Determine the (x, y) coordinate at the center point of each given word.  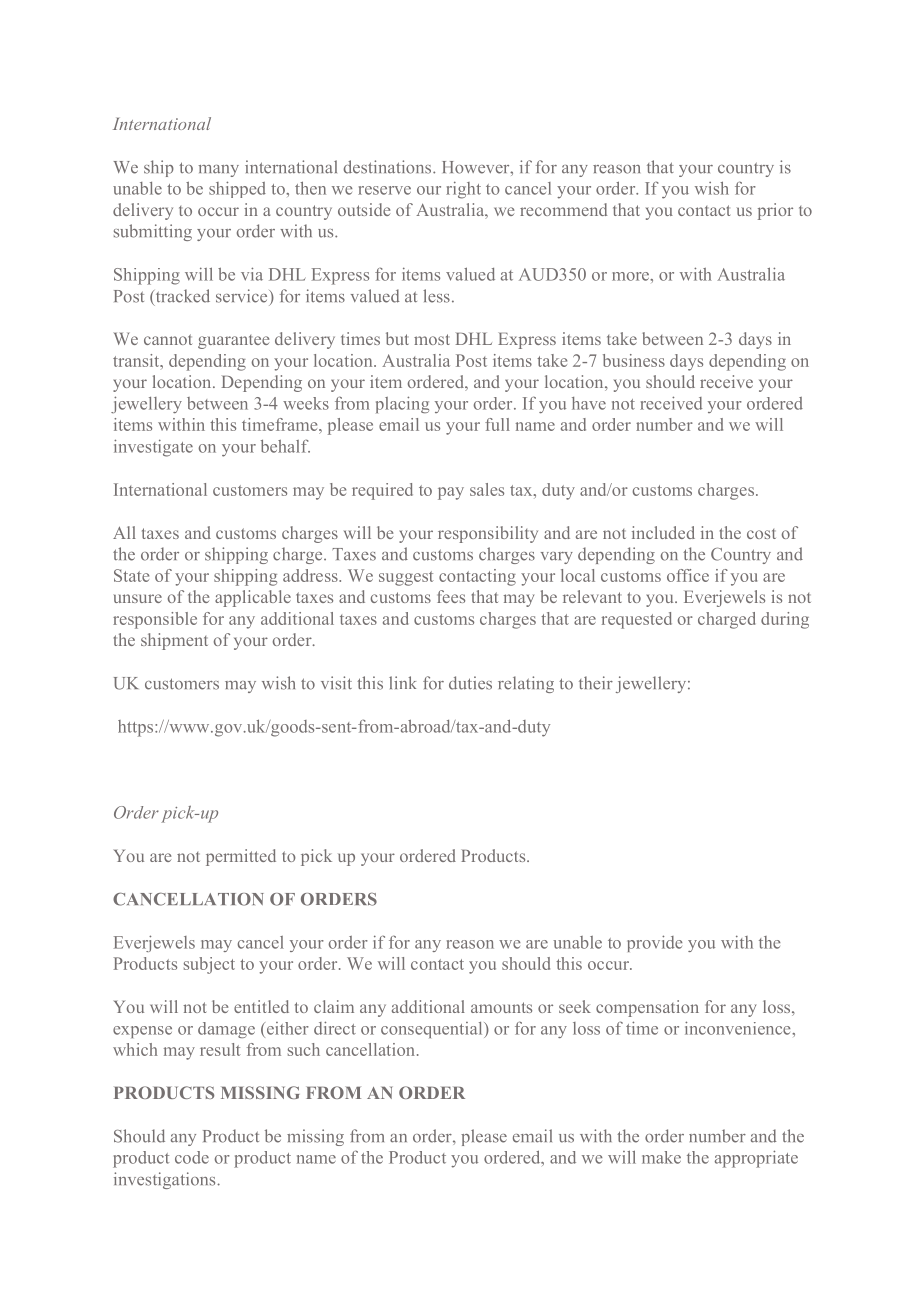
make (661, 1157)
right (463, 190)
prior (775, 211)
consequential (433, 1030)
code (192, 1157)
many (219, 171)
